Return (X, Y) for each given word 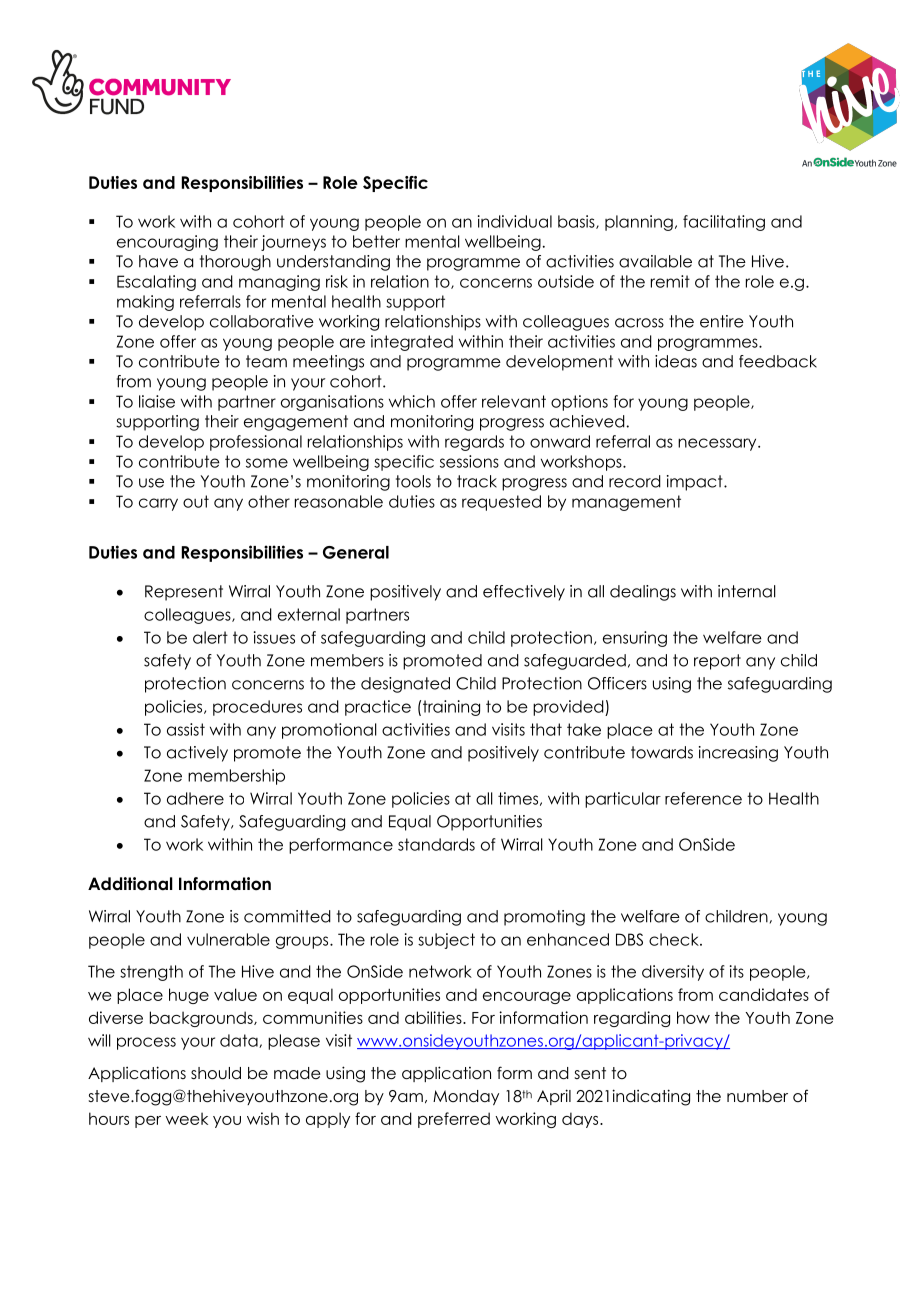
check (675, 939)
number (757, 1096)
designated (405, 685)
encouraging (167, 243)
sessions (469, 461)
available (655, 261)
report (717, 662)
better (376, 241)
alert (210, 637)
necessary (718, 444)
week (186, 1118)
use (151, 483)
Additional (130, 884)
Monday (466, 1097)
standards (436, 844)
